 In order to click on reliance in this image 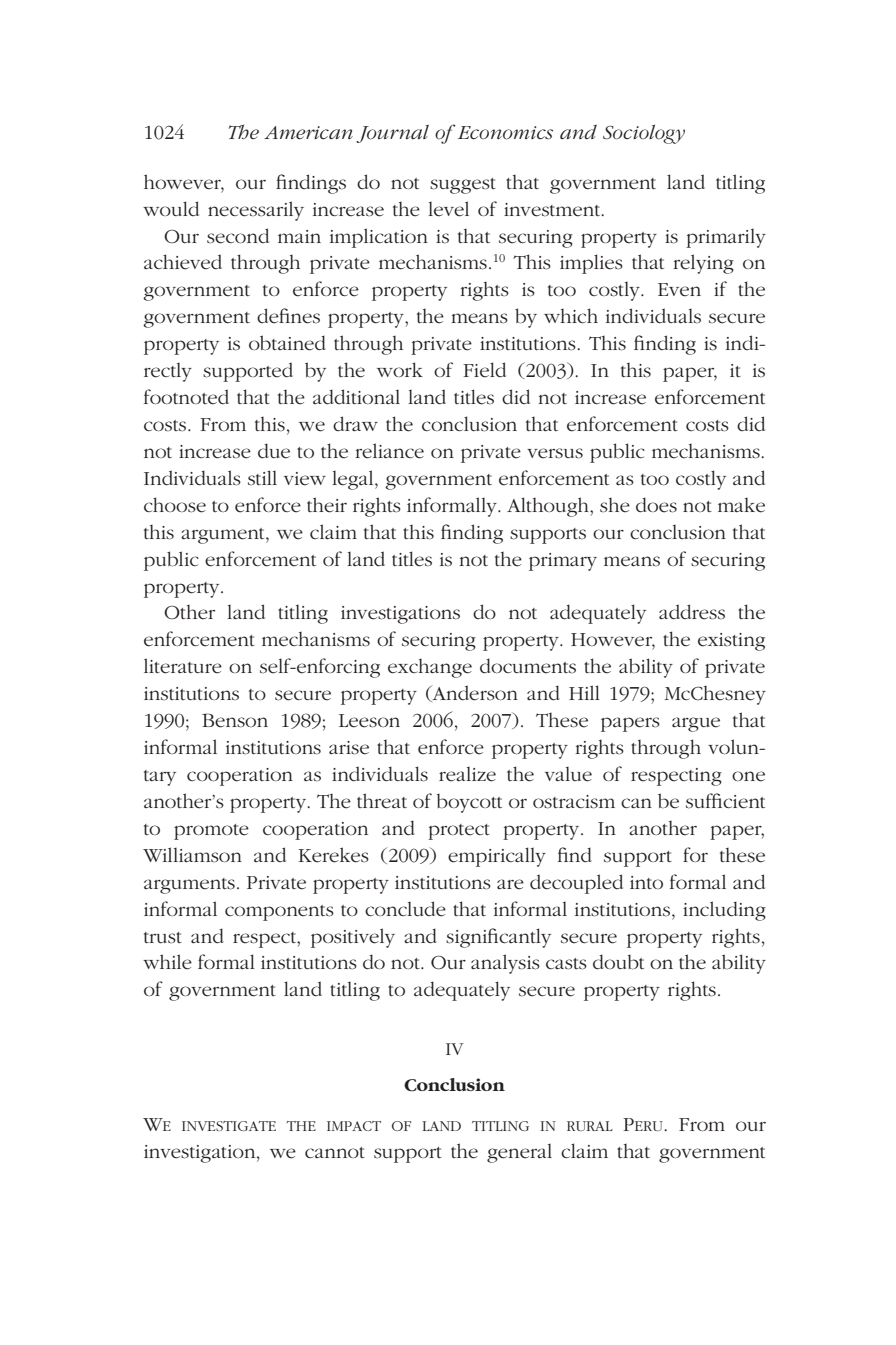, I will do `click(389, 451)`.
